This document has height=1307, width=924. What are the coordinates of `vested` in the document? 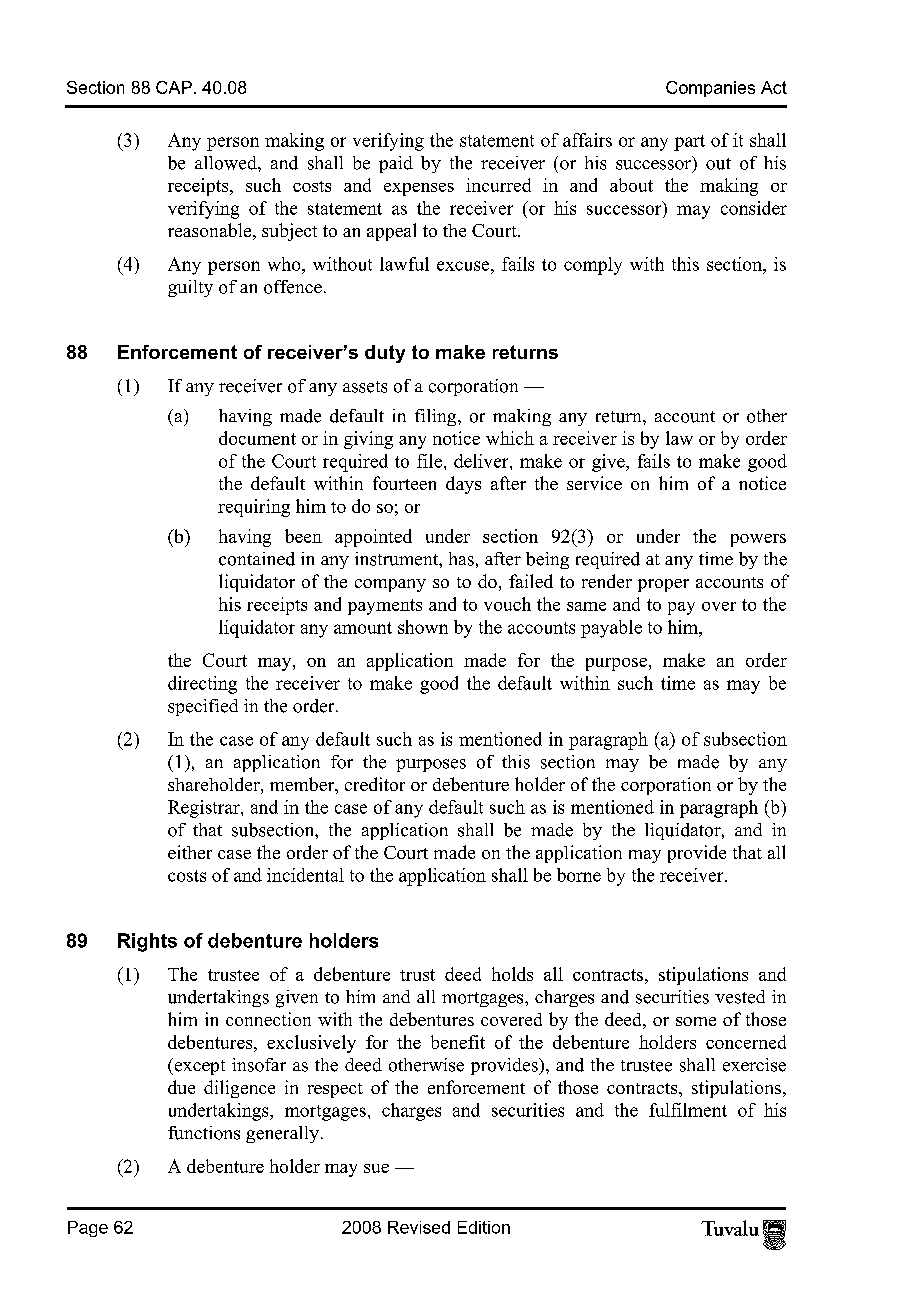 It's located at (740, 997).
